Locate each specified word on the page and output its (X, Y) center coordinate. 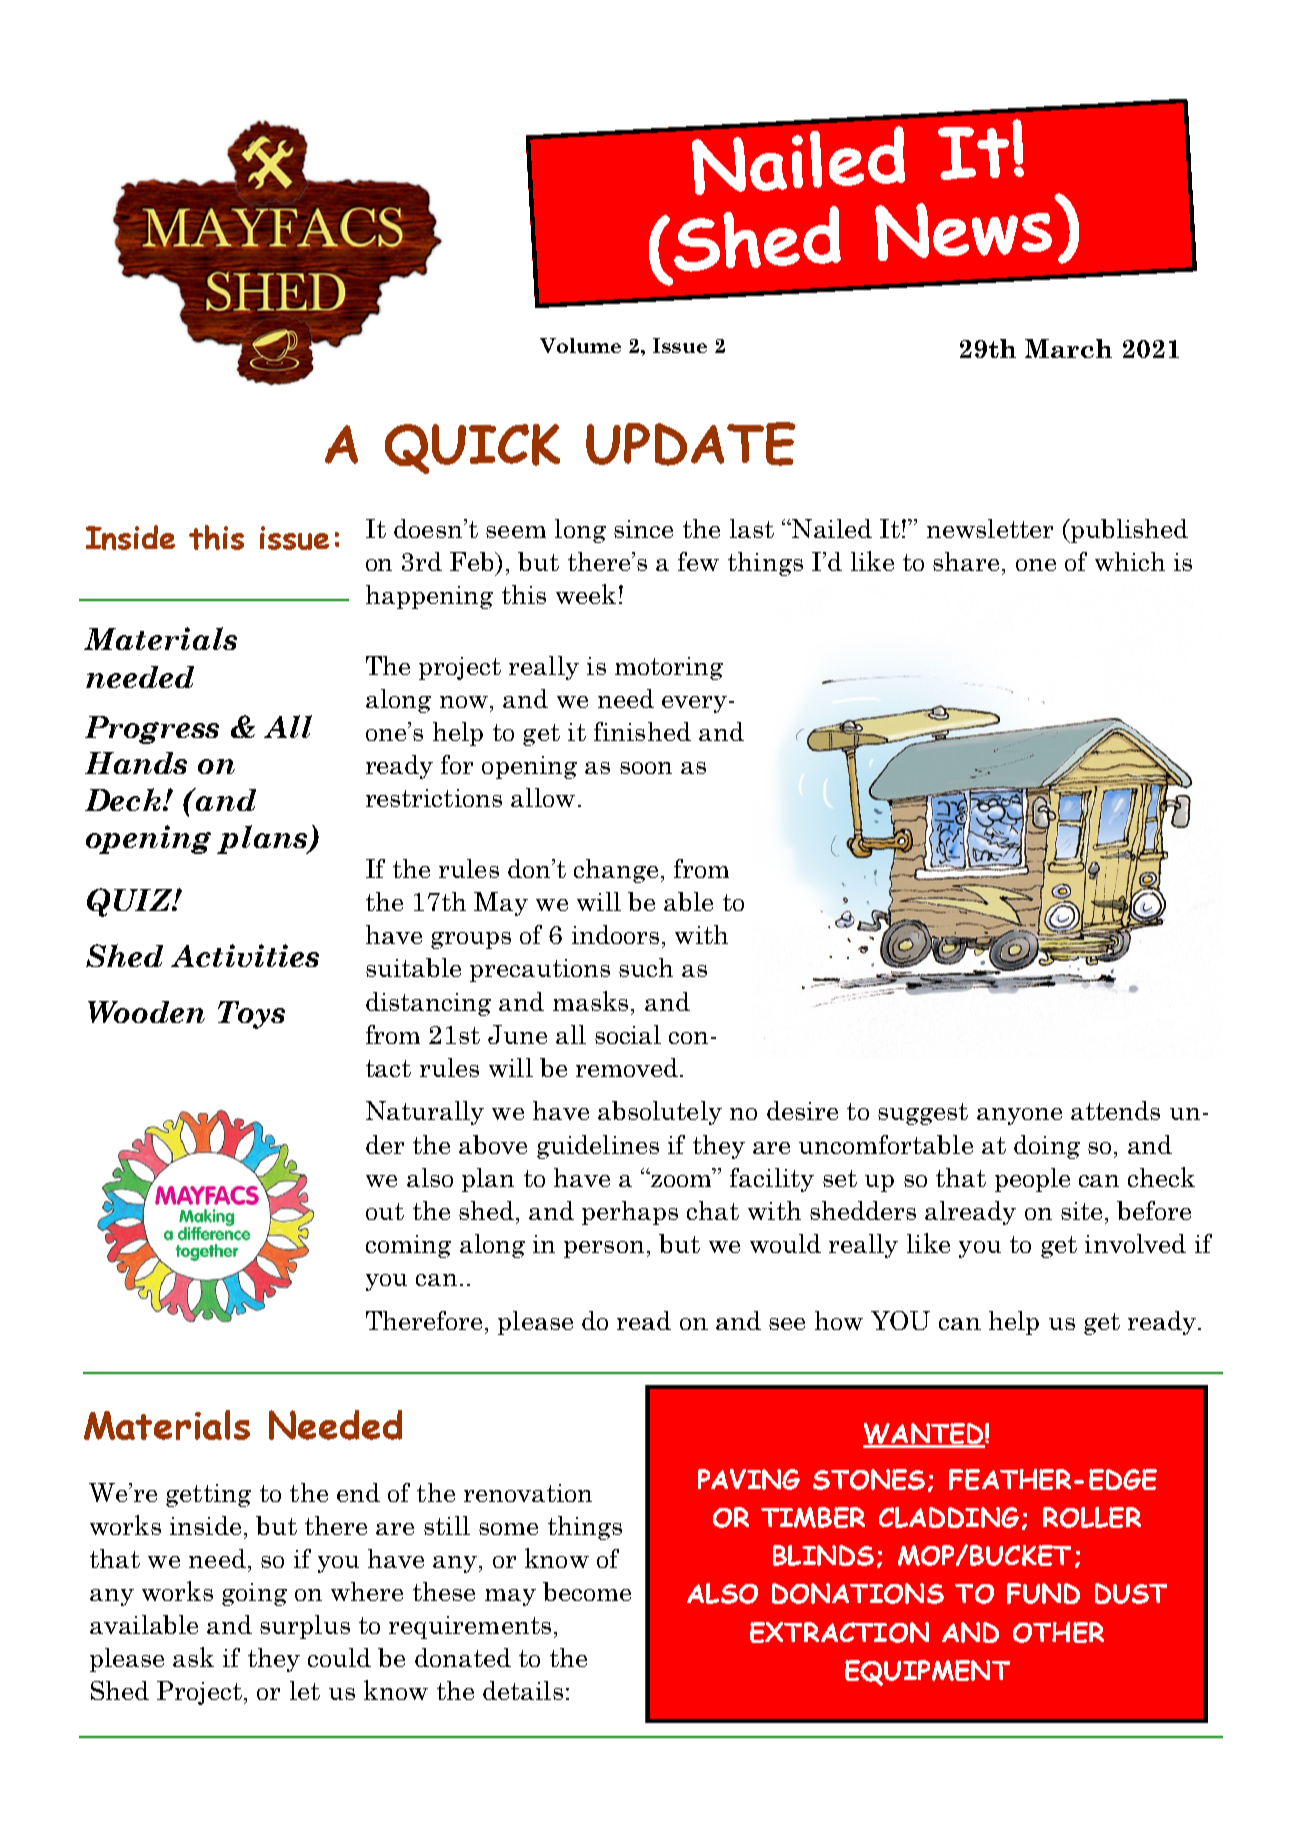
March (1068, 348)
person (604, 1249)
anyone (1019, 1116)
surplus (305, 1627)
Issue (680, 345)
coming (408, 1246)
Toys (251, 1015)
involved (1135, 1243)
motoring (669, 668)
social (628, 1034)
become (587, 1591)
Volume (580, 345)
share (966, 561)
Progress (152, 730)
